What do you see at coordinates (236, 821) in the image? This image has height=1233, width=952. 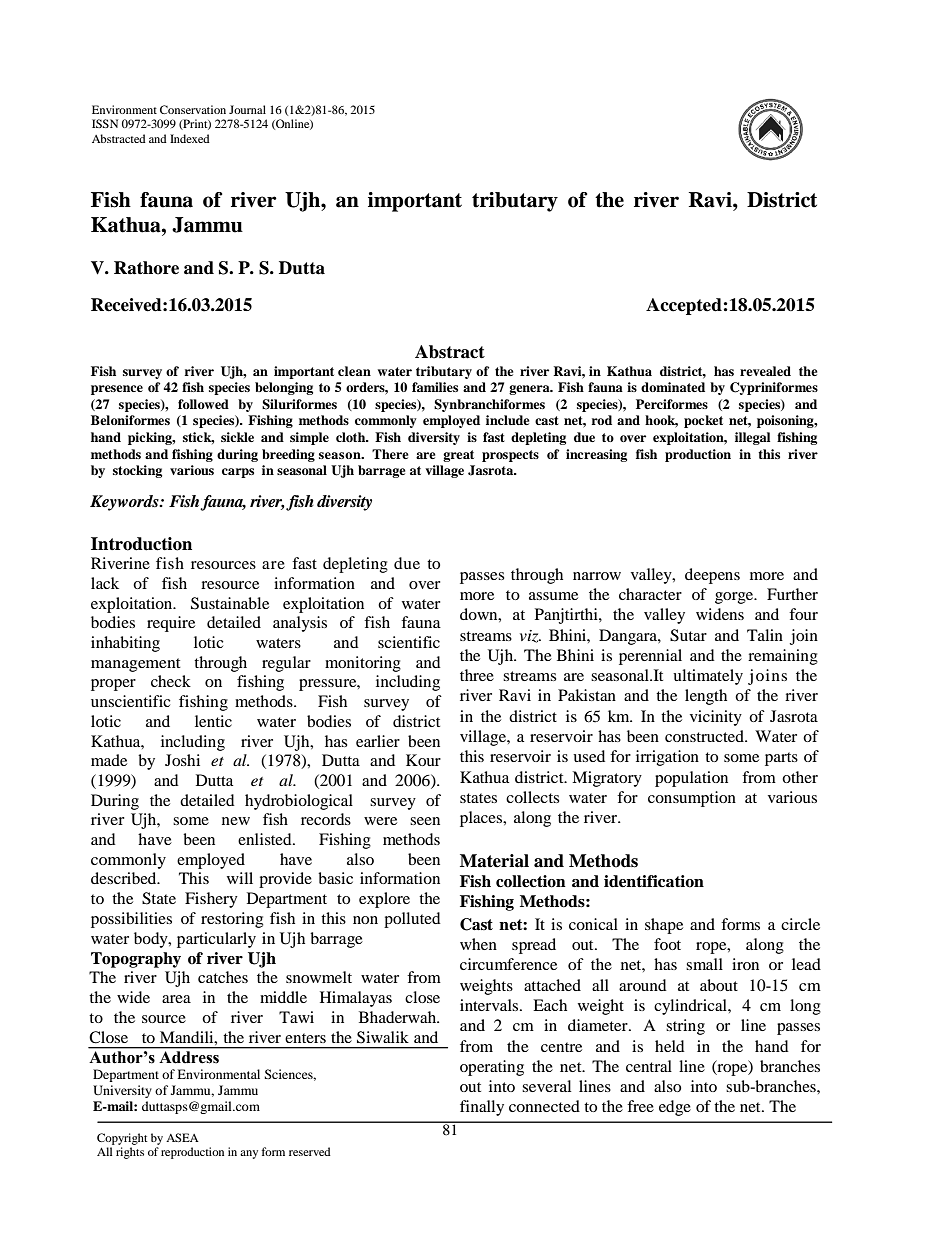 I see `new` at bounding box center [236, 821].
